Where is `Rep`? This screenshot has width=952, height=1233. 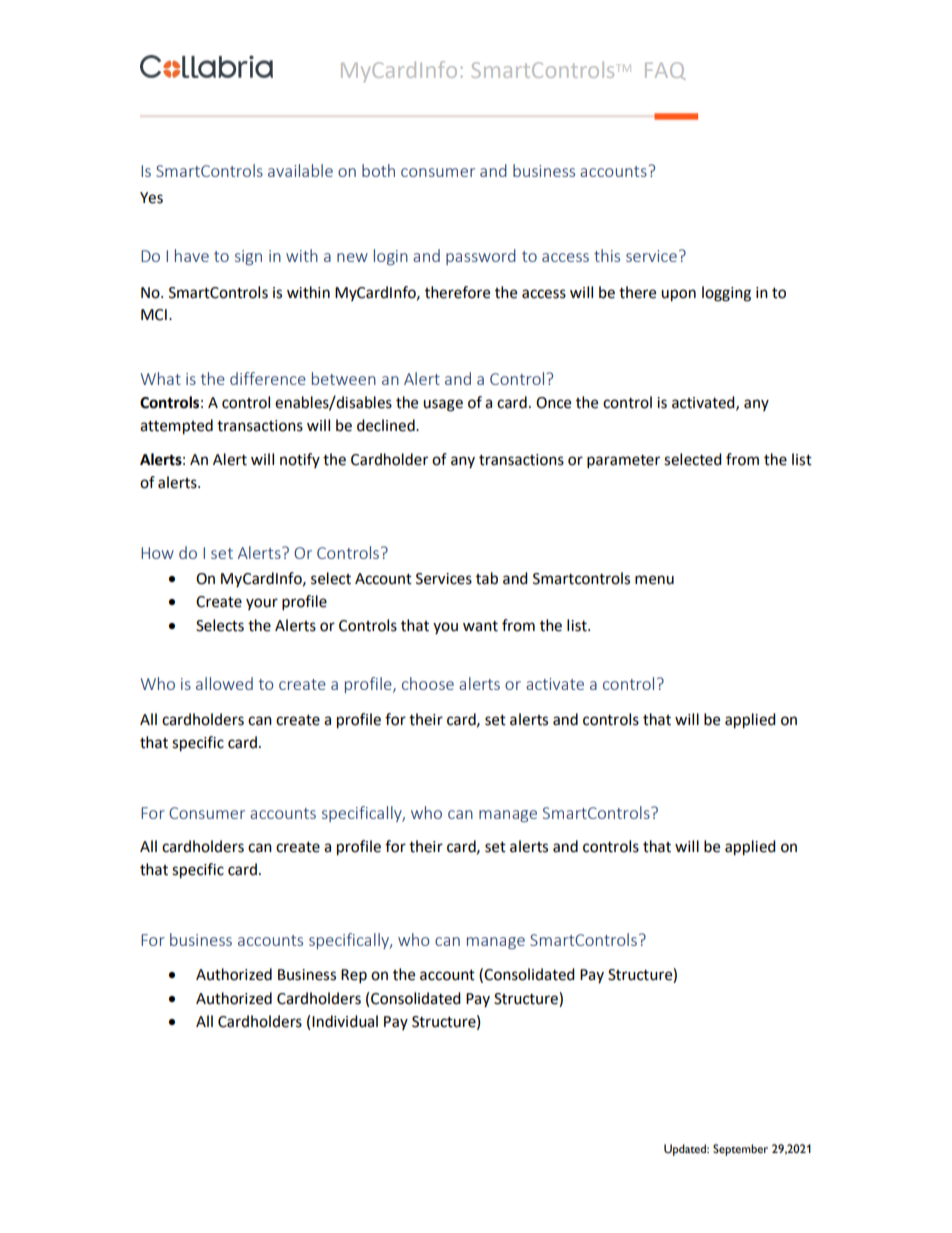
Rep is located at coordinates (354, 976).
